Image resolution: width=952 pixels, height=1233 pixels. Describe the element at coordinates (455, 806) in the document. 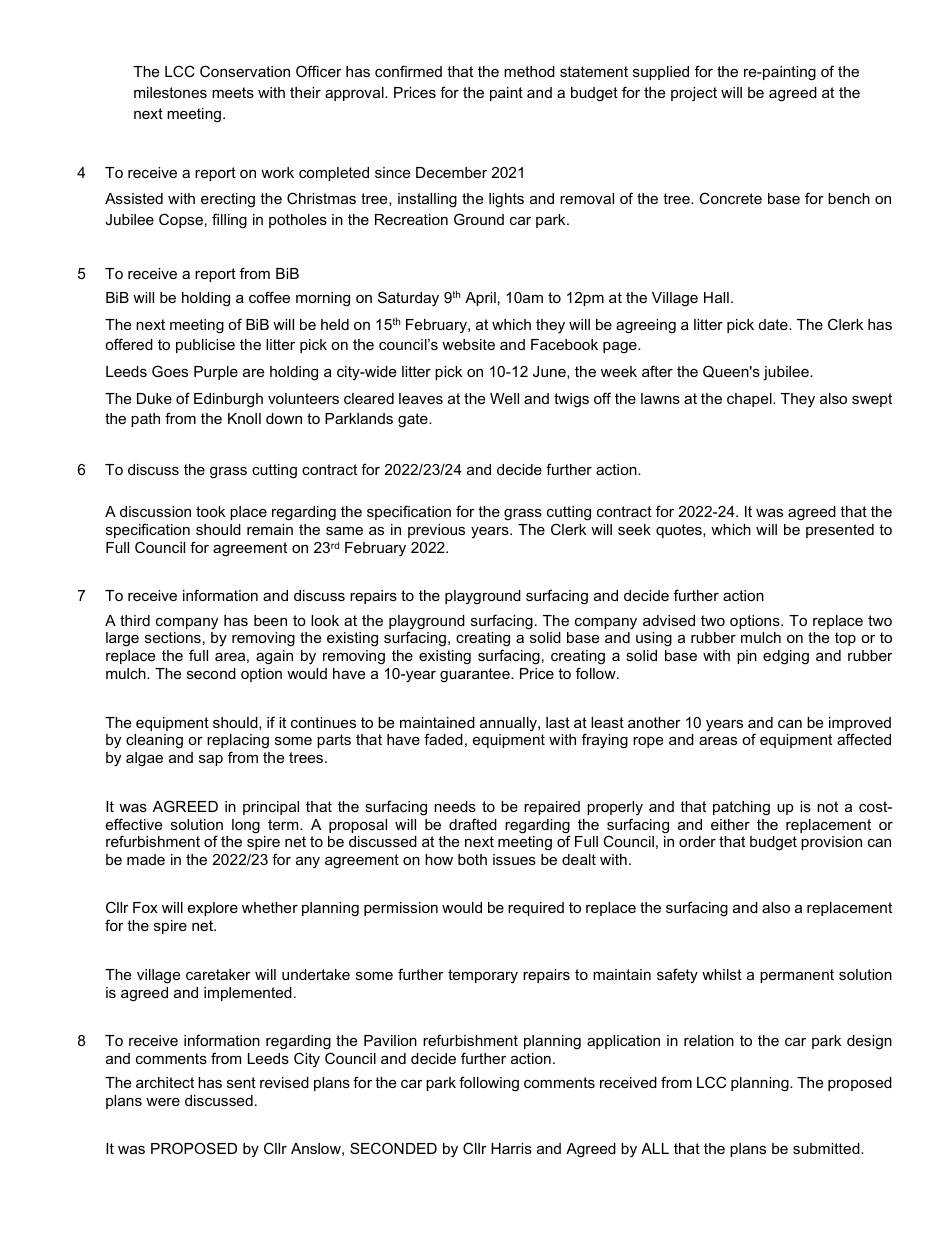

I see `needs` at that location.
